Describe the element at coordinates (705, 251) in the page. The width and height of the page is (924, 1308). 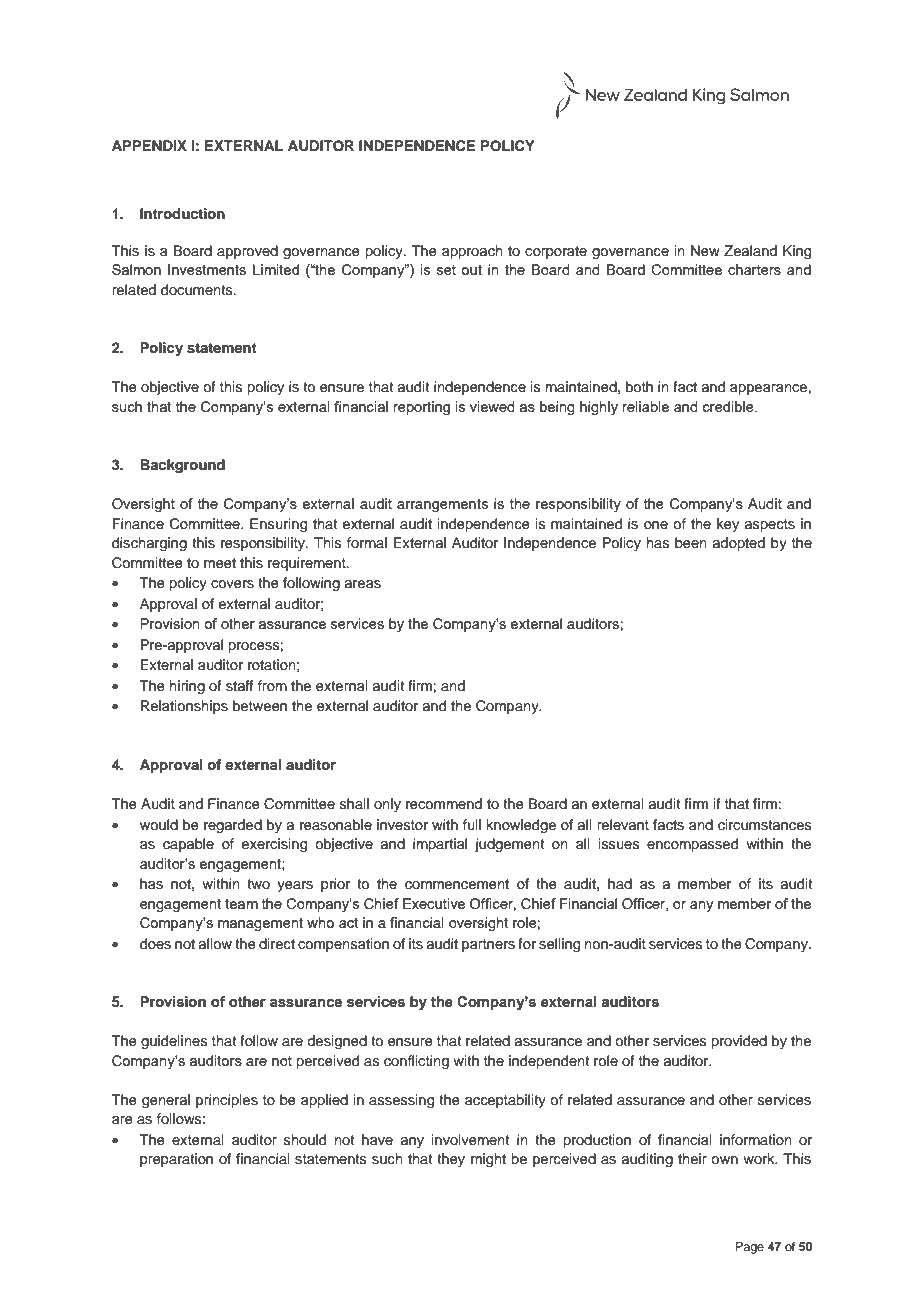
I see `New` at that location.
